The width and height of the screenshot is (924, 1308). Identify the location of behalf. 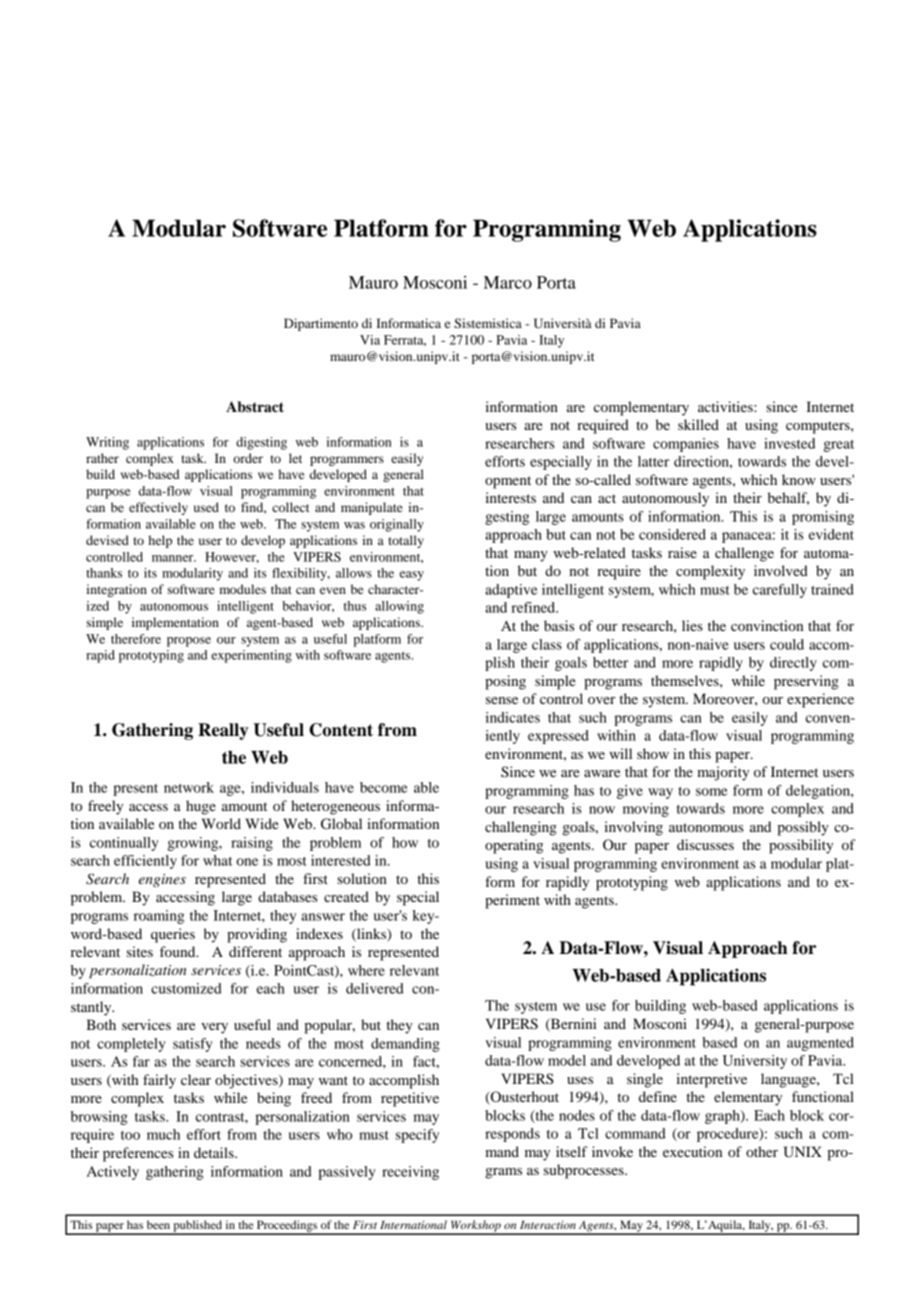
(788, 498).
